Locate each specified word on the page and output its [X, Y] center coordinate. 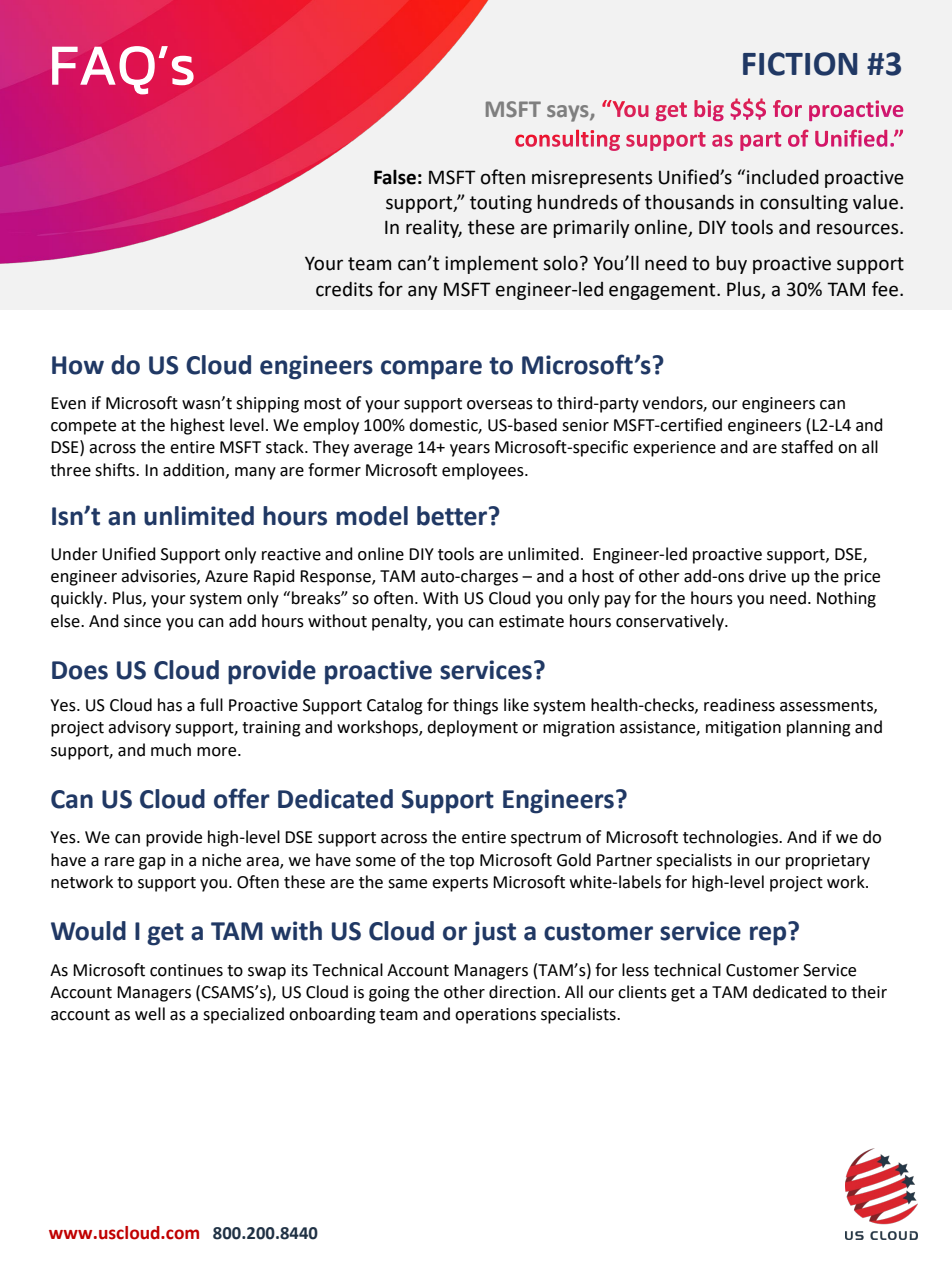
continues [186, 970]
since [142, 621]
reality [434, 229]
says [569, 113]
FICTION [800, 64]
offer [242, 798]
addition [195, 470]
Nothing [846, 599]
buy [731, 265]
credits [344, 289]
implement [491, 265]
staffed [807, 447]
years [470, 450]
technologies [731, 838]
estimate [531, 621]
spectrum [546, 839]
